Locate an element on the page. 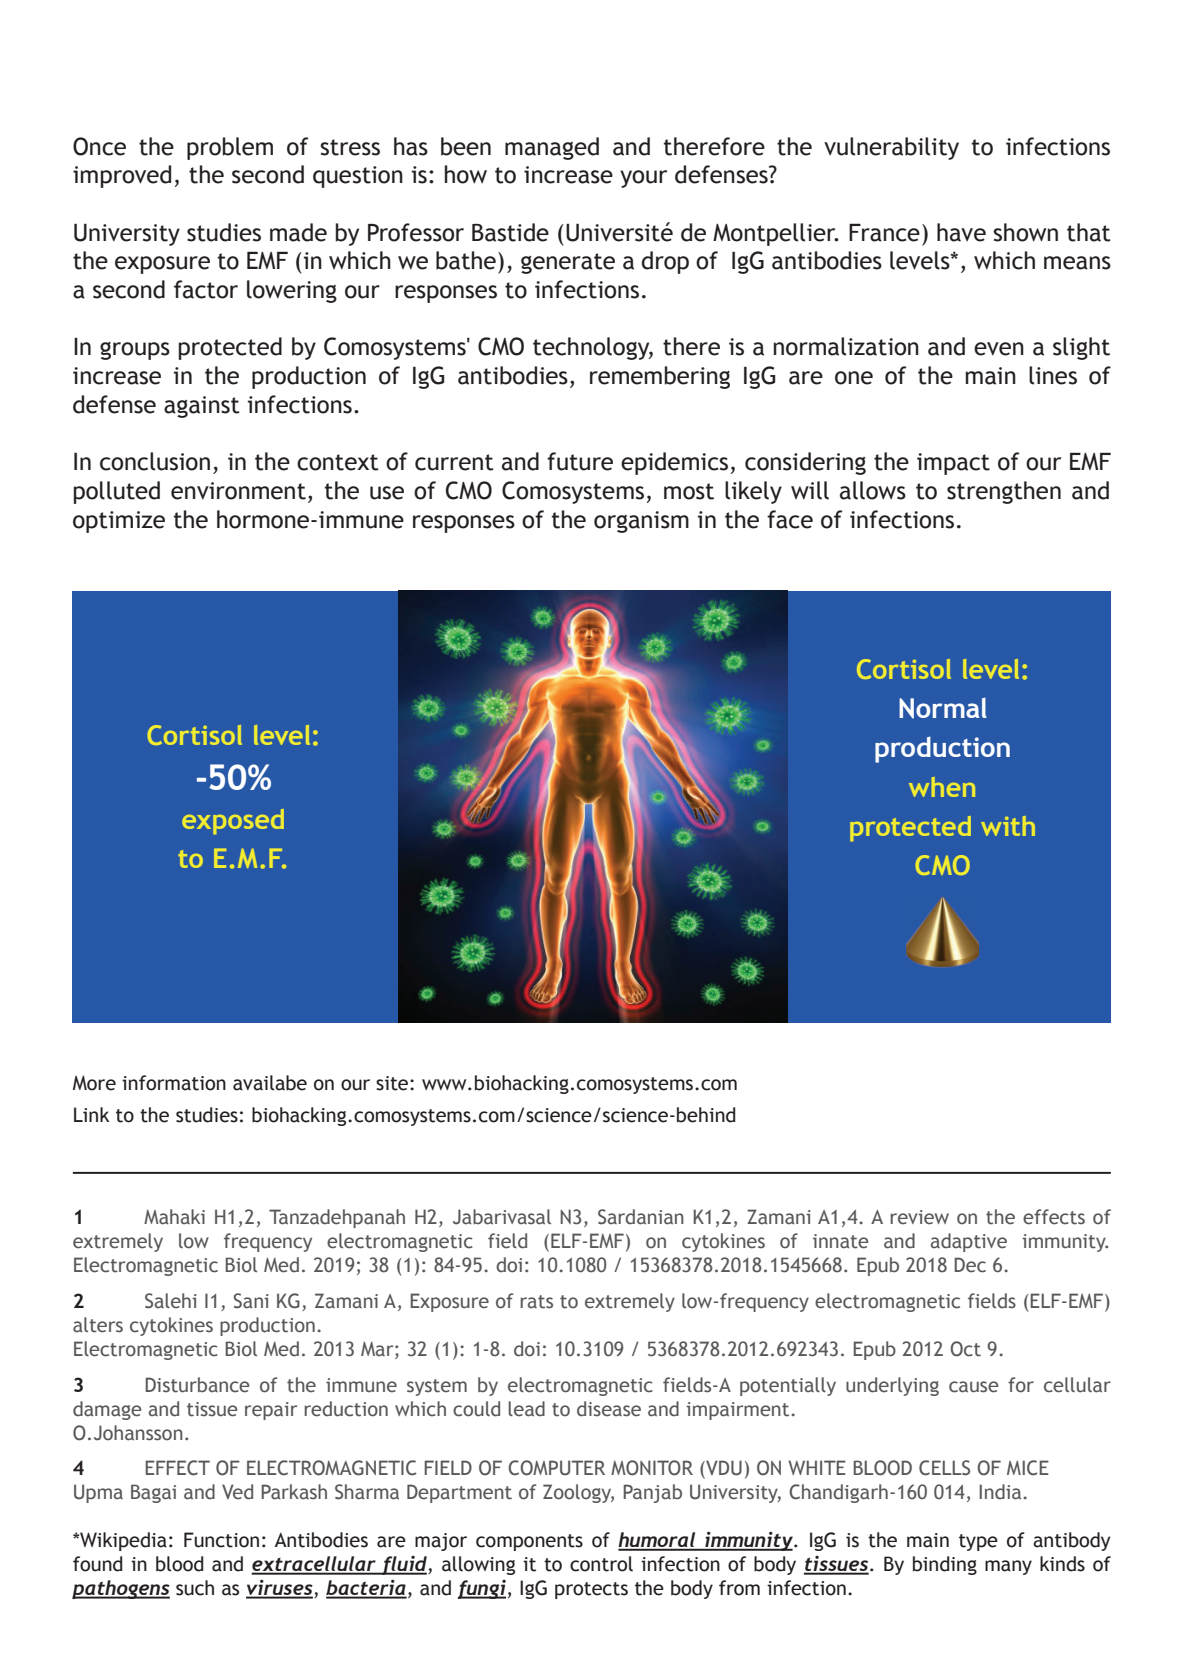 The height and width of the page is (1678, 1186). rats is located at coordinates (536, 1302).
